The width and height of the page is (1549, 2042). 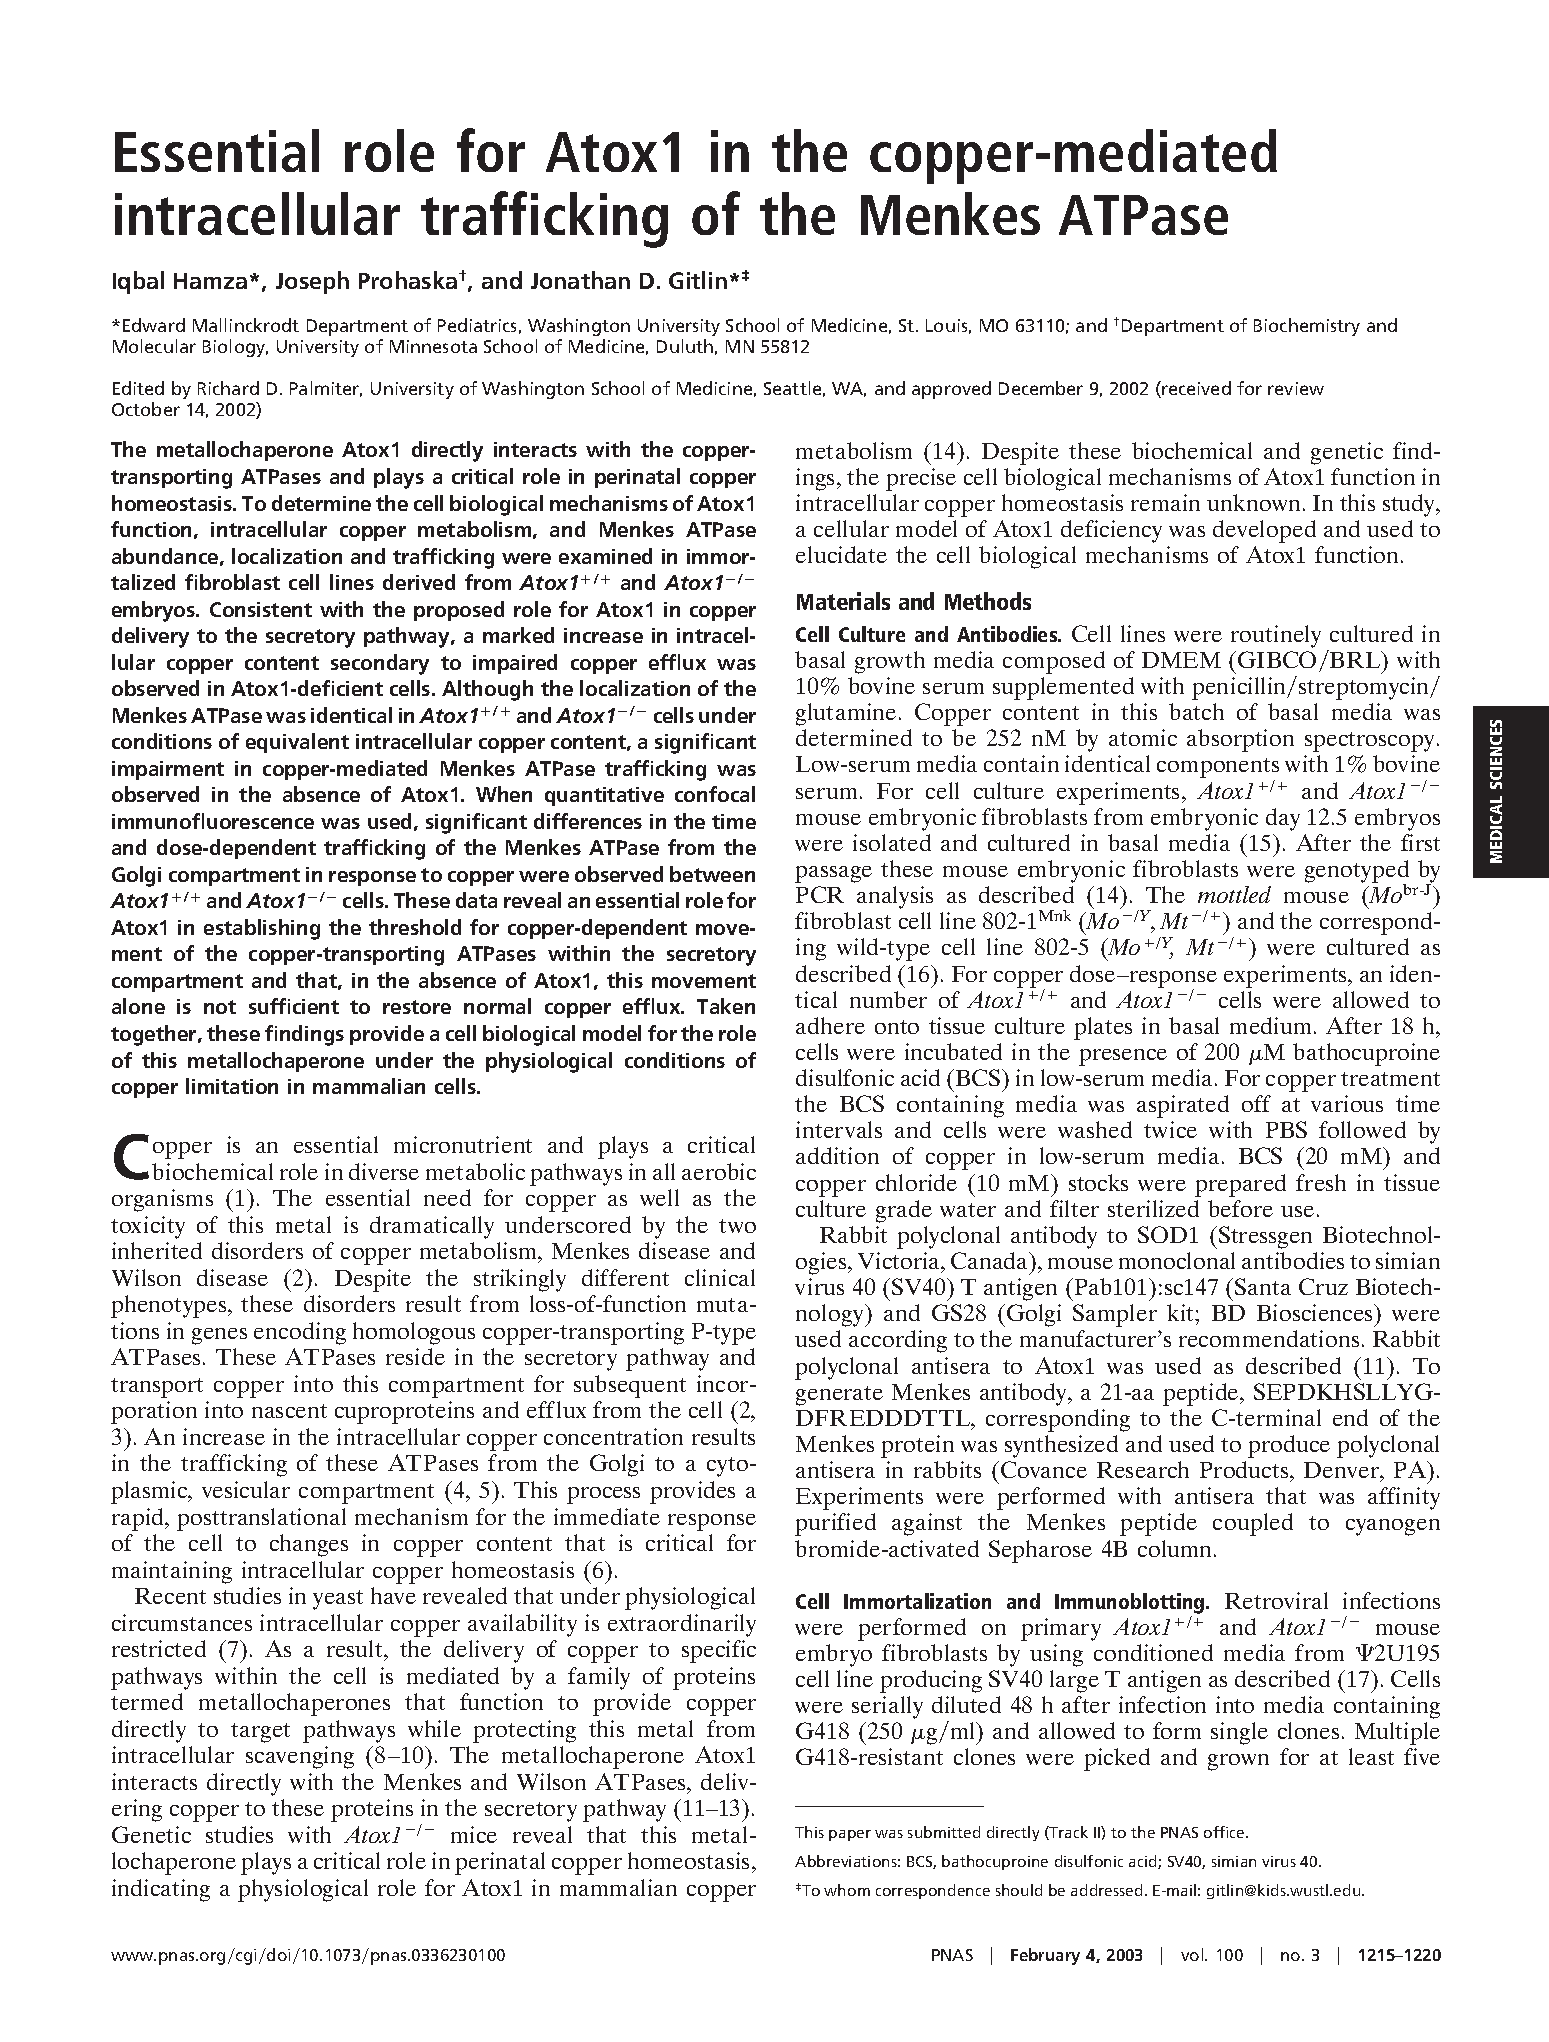 What do you see at coordinates (1307, 327) in the page?
I see `Biochemistry` at bounding box center [1307, 327].
